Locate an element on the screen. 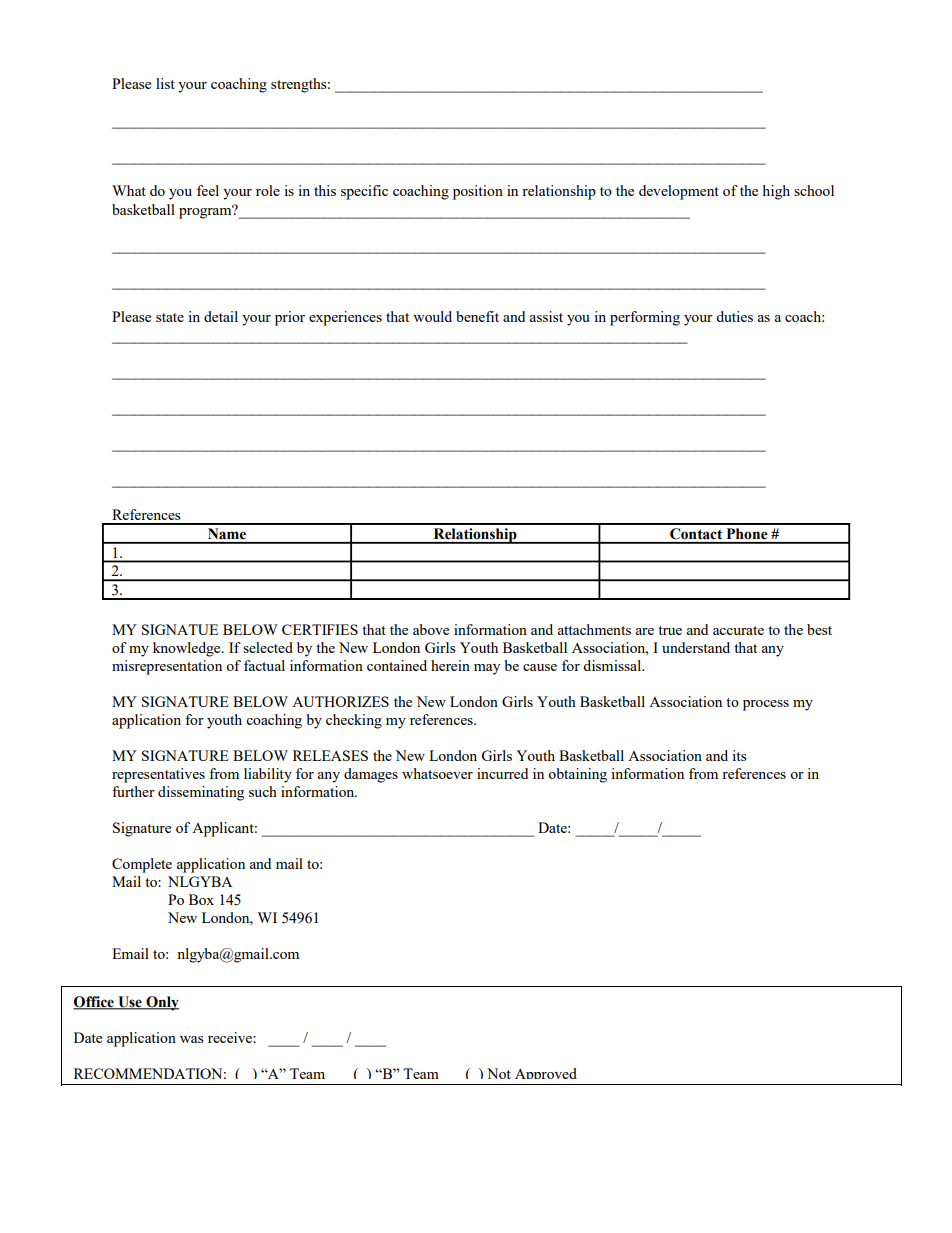  accurate is located at coordinates (738, 630).
